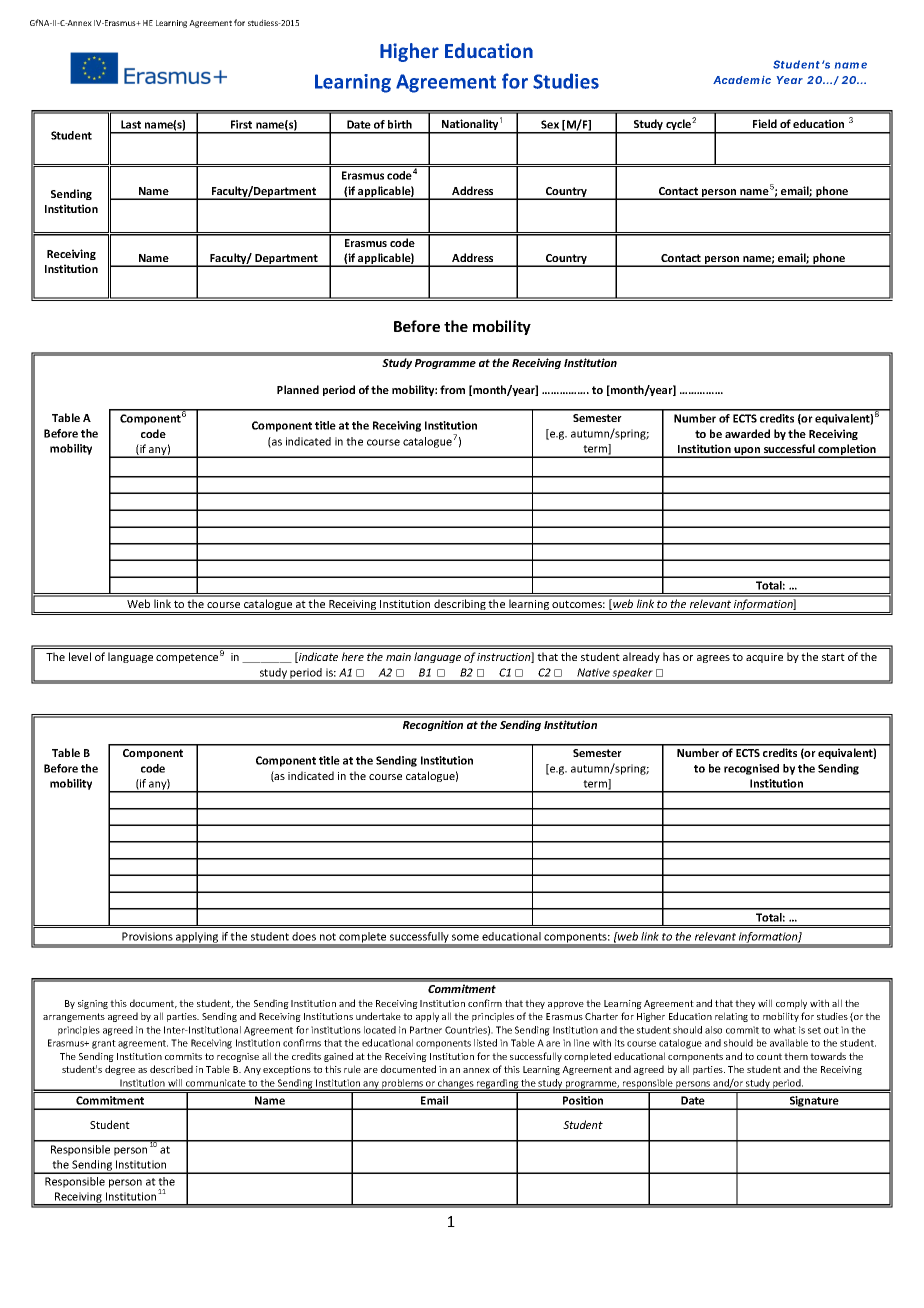 The height and width of the page is (1308, 924). I want to click on level, so click(80, 656).
